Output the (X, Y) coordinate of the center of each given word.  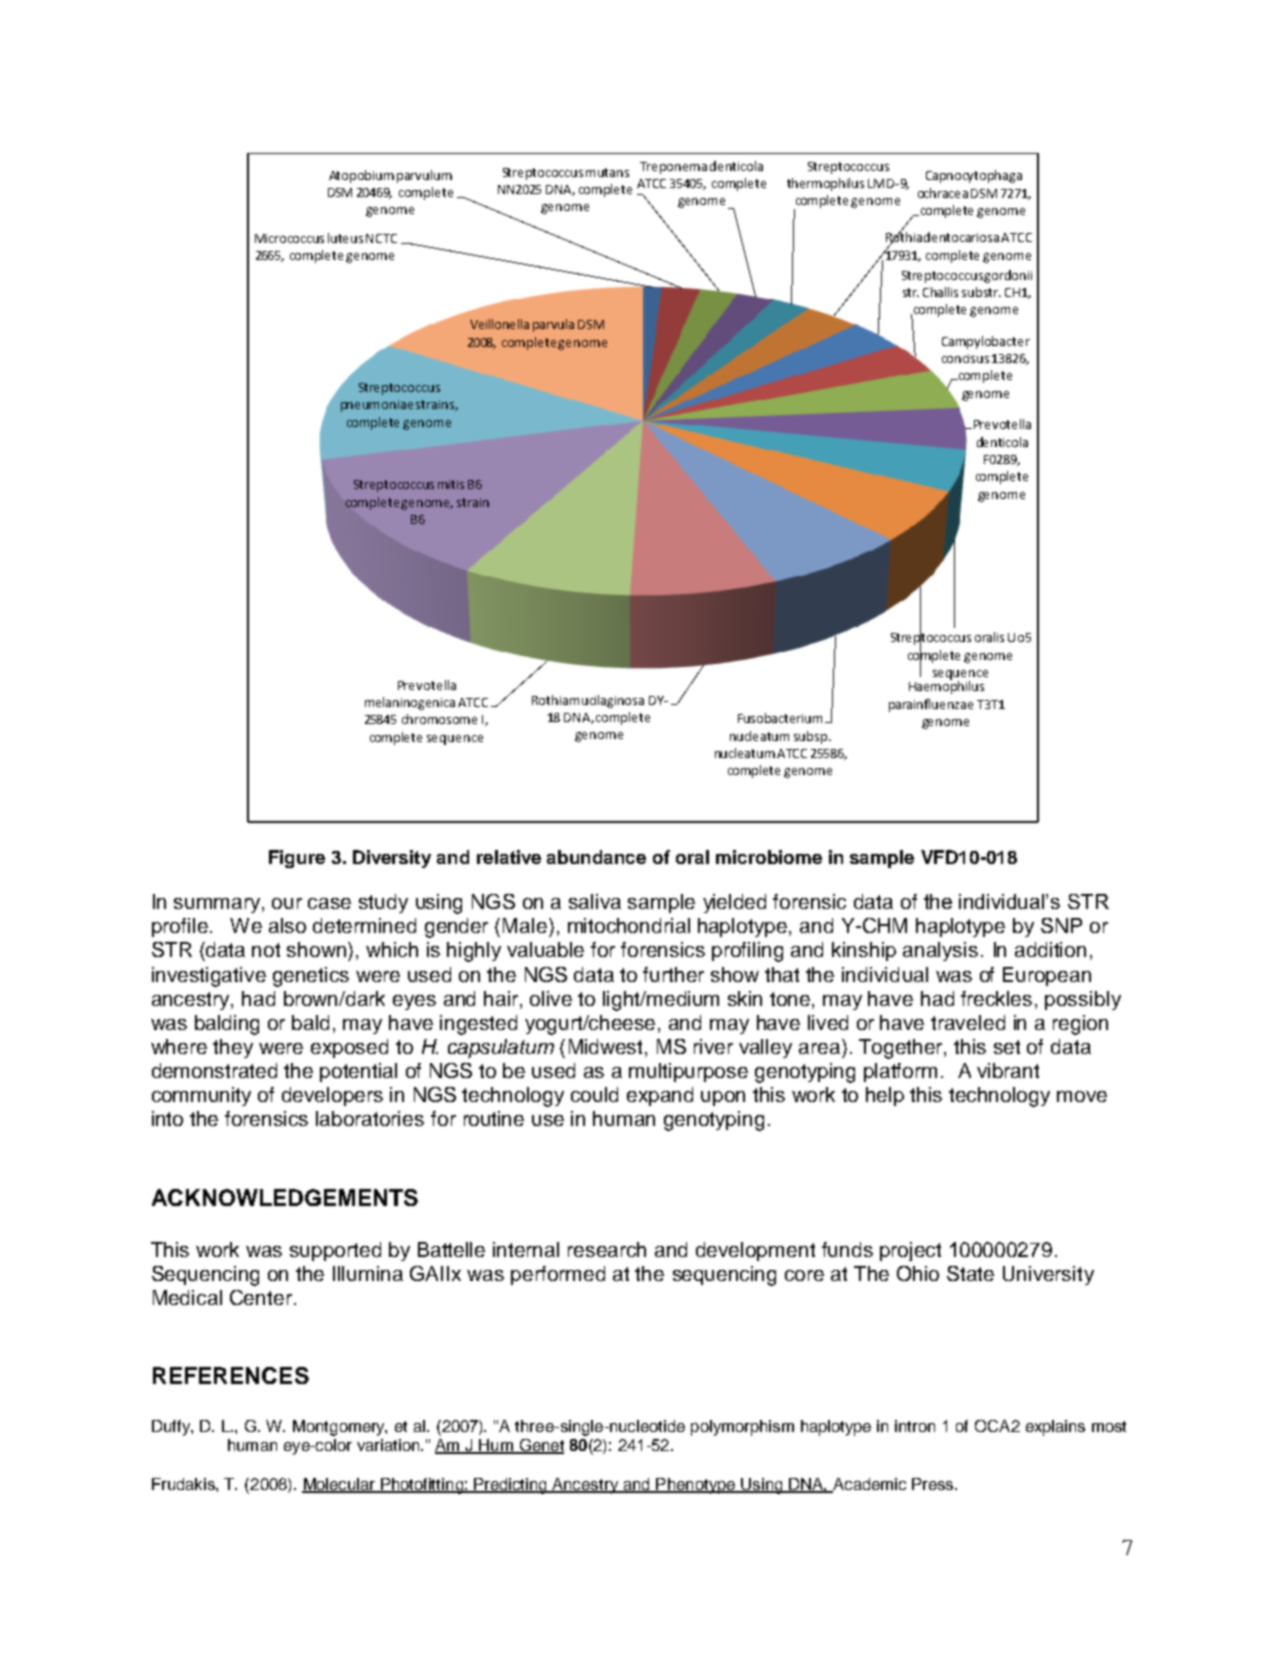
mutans (607, 172)
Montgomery (340, 1428)
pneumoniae (377, 406)
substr (981, 292)
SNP (1061, 925)
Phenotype (695, 1486)
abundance (596, 857)
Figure (297, 859)
